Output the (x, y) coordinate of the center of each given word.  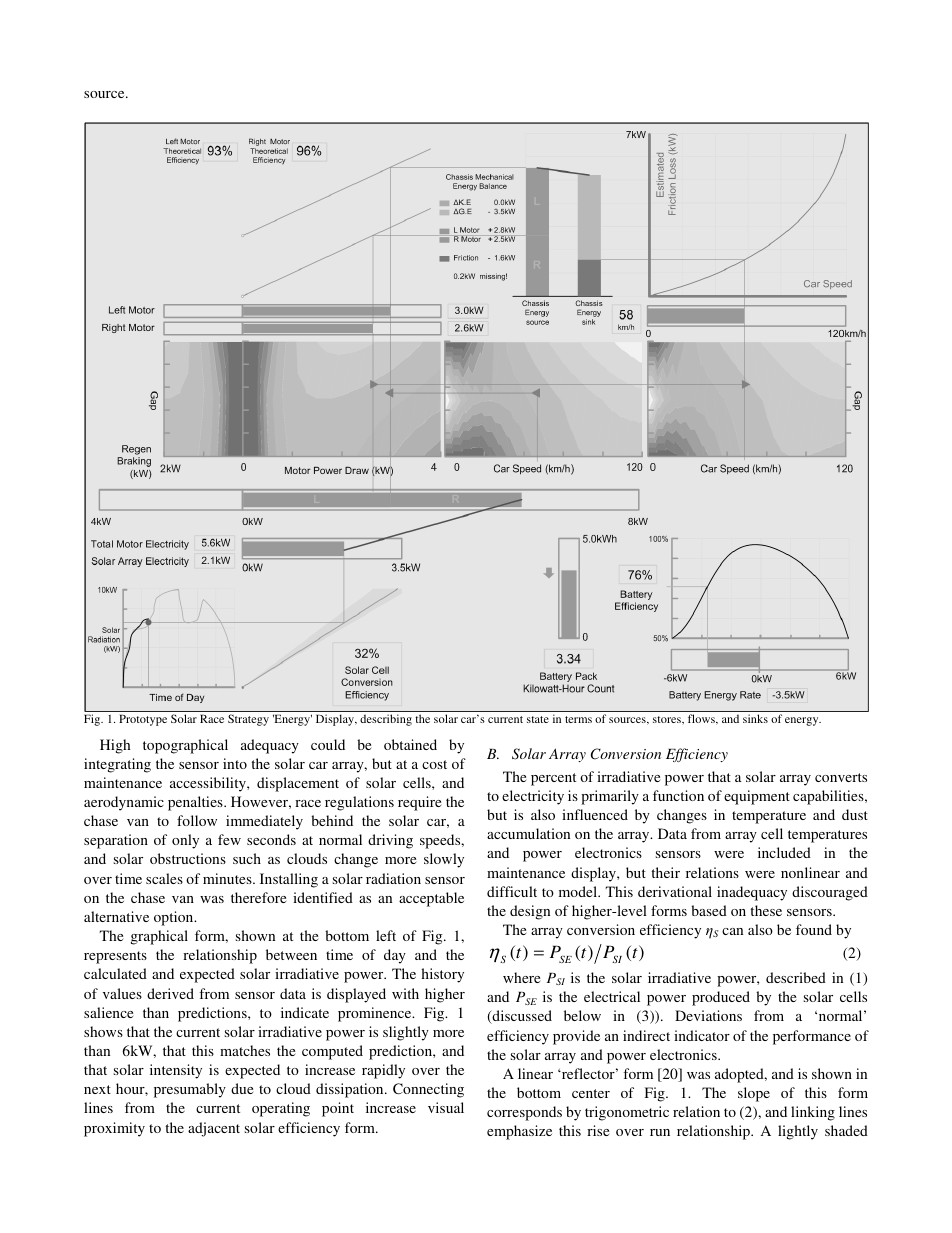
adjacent (214, 1129)
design (530, 912)
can (732, 931)
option (175, 918)
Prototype (143, 720)
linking (813, 1113)
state (538, 719)
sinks (755, 718)
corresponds (524, 1113)
